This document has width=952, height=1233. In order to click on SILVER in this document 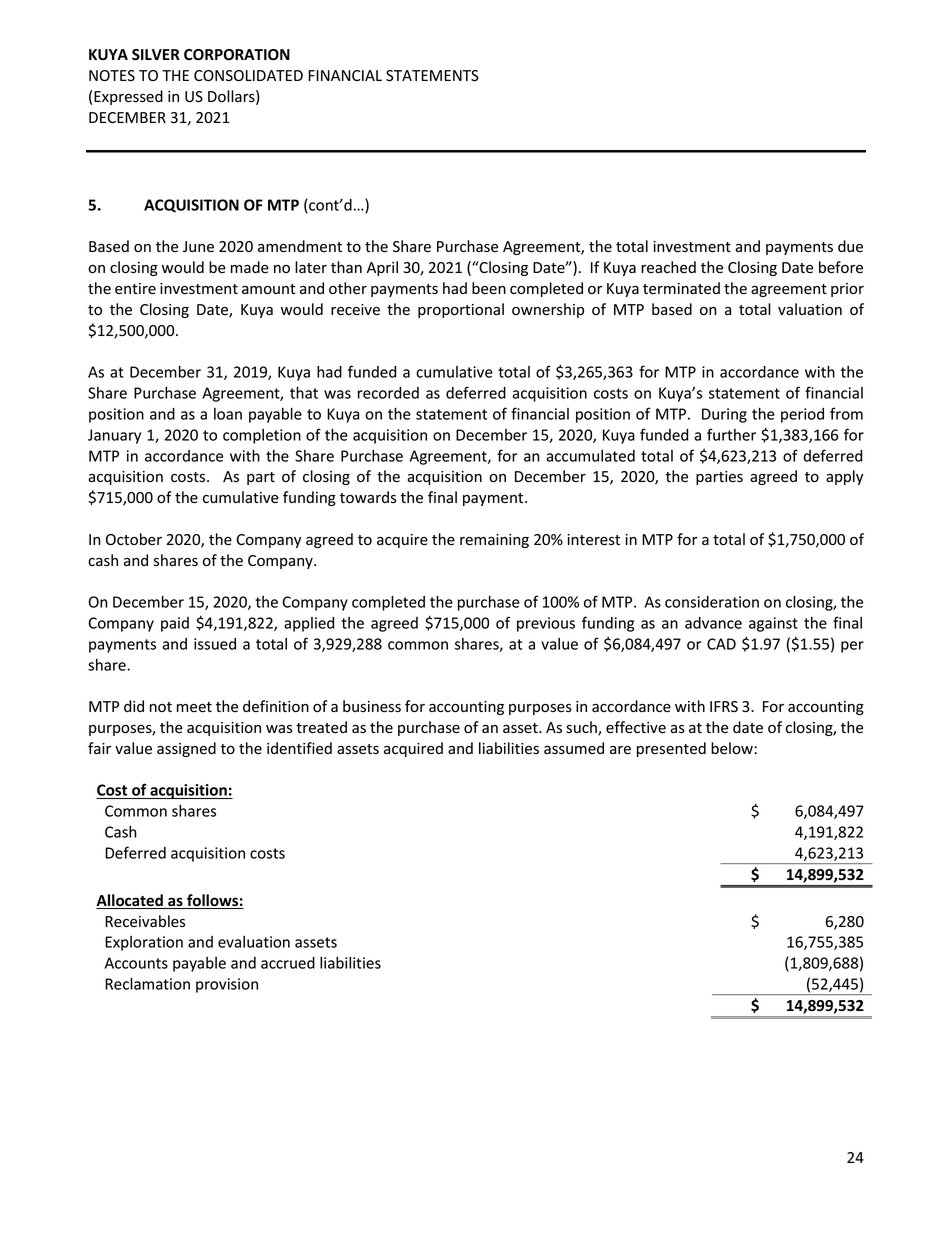, I will do `click(156, 55)`.
